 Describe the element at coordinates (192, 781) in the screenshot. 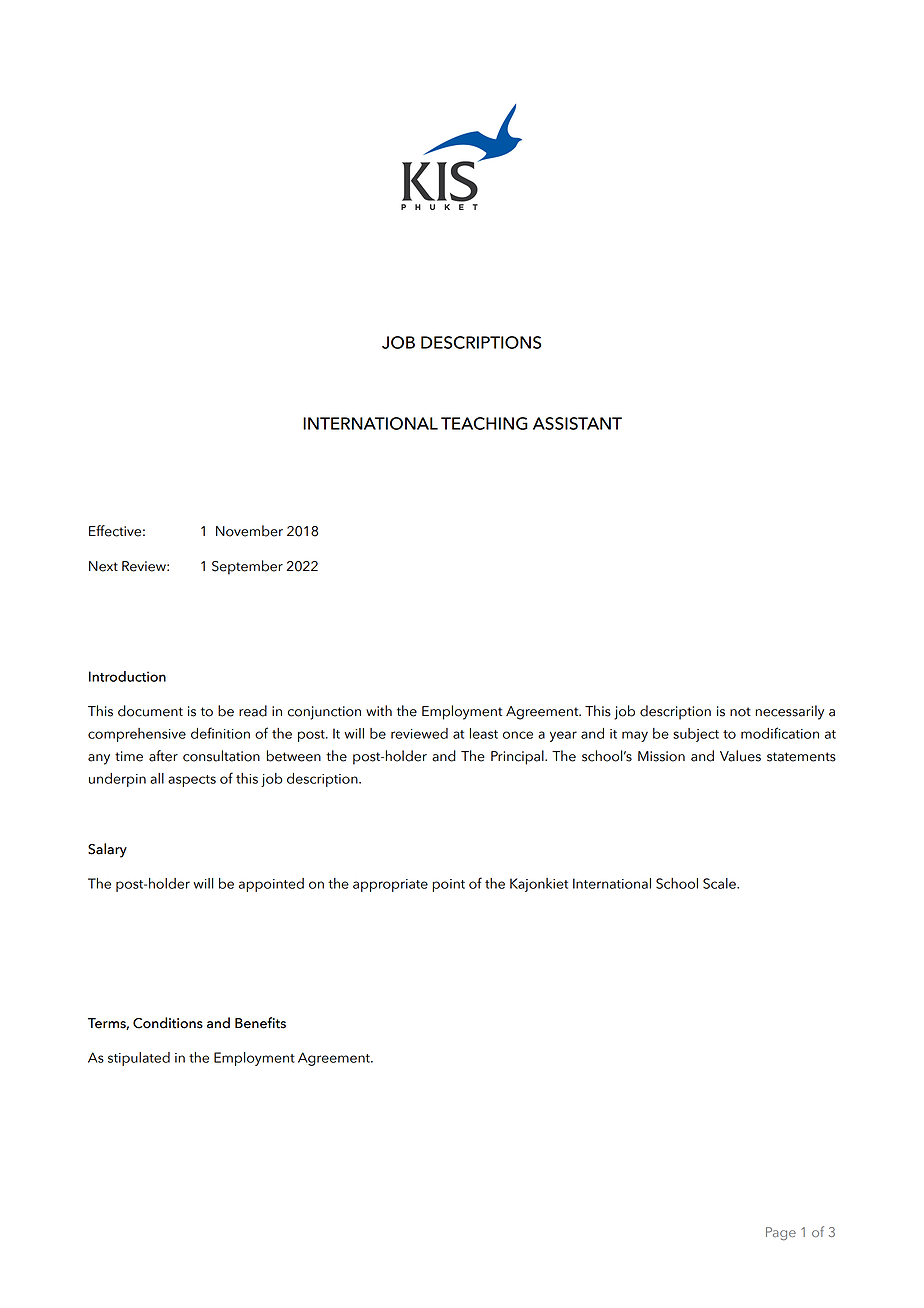

I see `aspects` at that location.
